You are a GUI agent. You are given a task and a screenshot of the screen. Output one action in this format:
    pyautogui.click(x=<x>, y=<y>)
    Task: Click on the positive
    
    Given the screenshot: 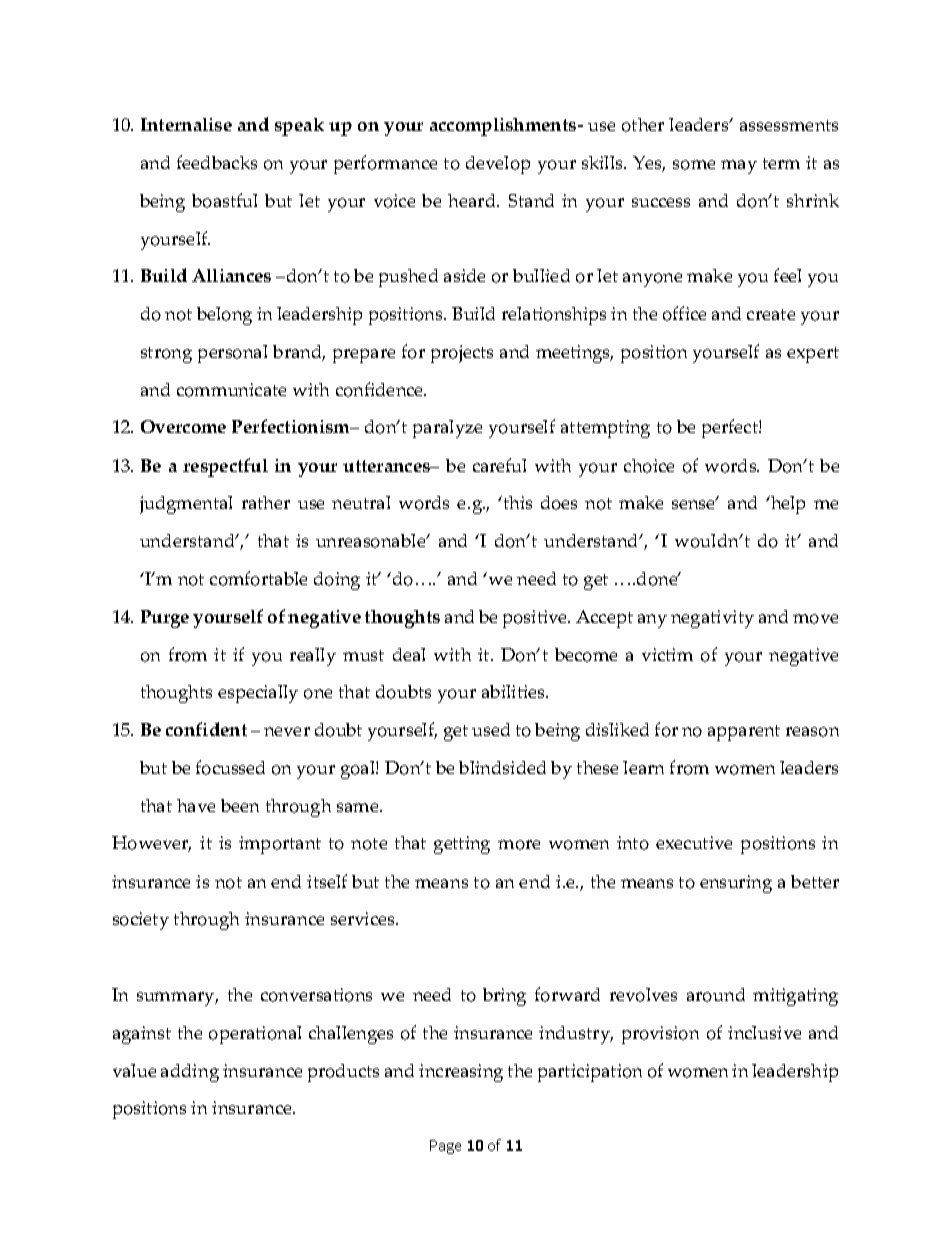 What is the action you would take?
    pyautogui.click(x=536, y=619)
